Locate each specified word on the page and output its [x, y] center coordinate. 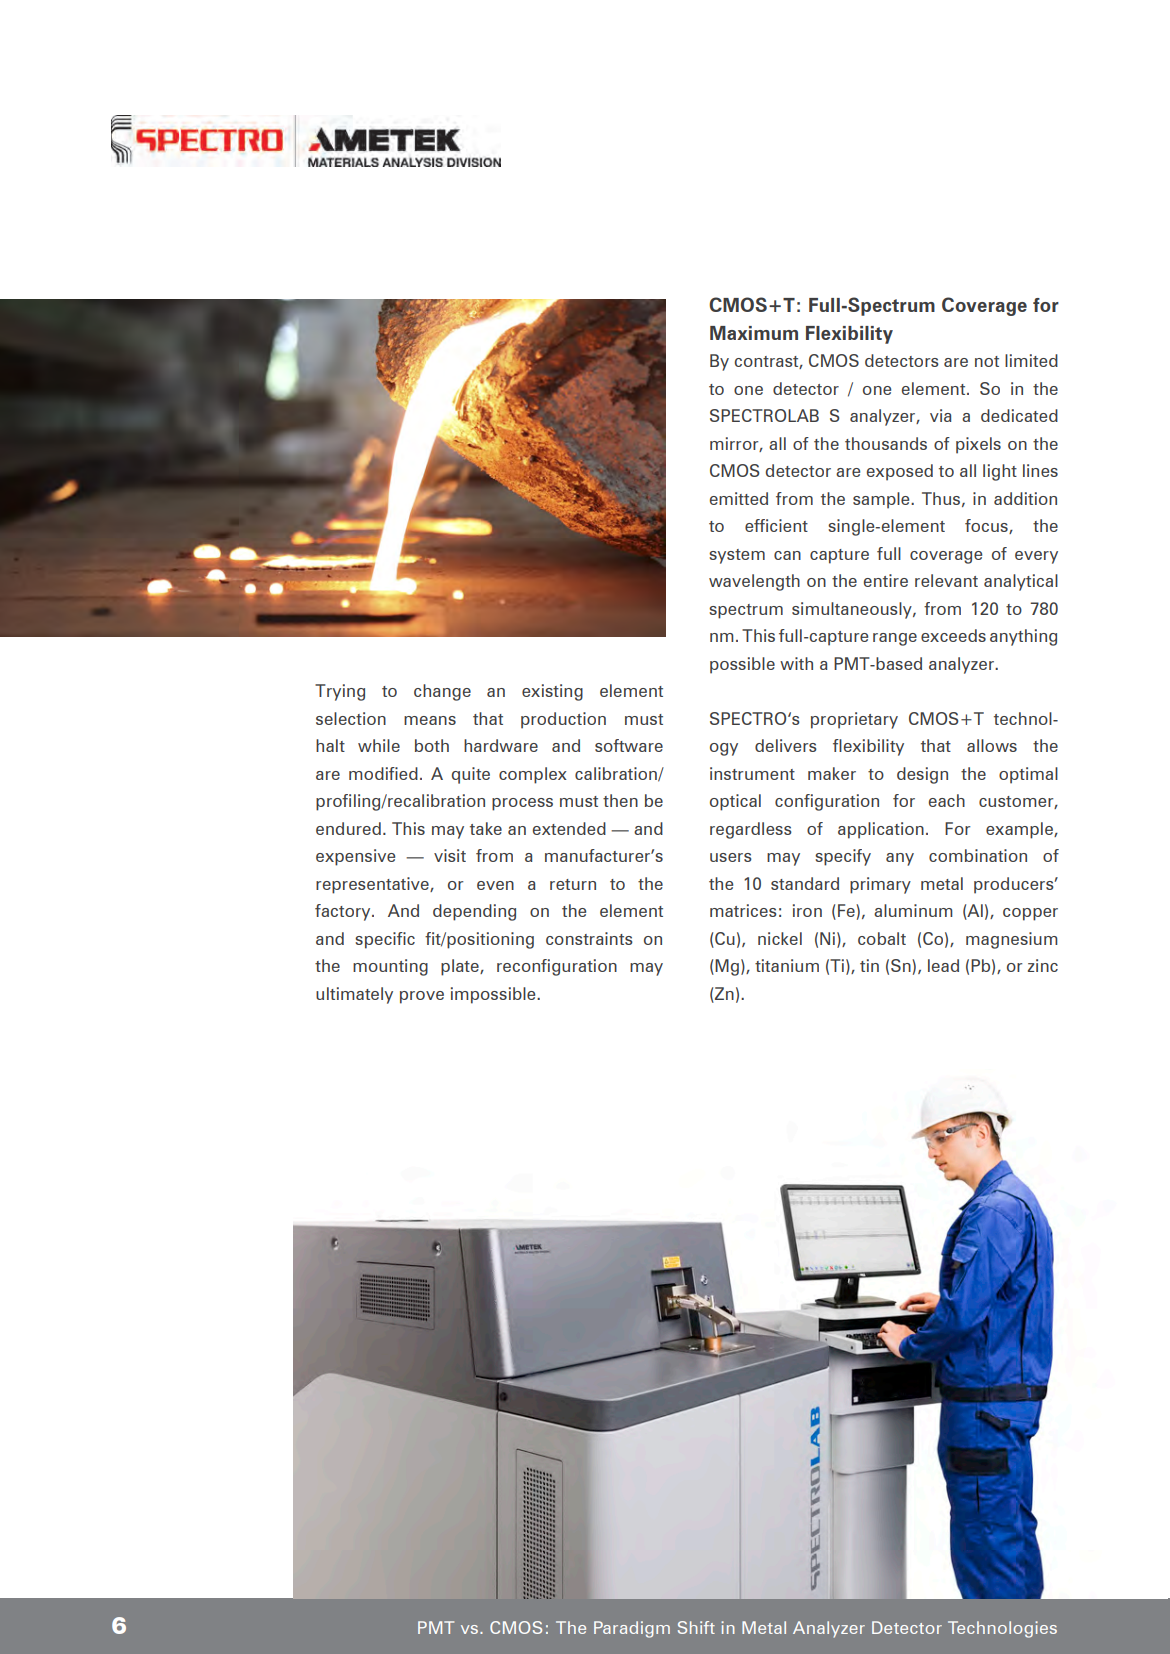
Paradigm [632, 1629]
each [947, 800]
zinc [1043, 965]
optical [735, 802]
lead [943, 965]
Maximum [754, 333]
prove [422, 997]
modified [383, 773]
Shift [696, 1627]
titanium [787, 965]
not [987, 361]
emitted [739, 498]
